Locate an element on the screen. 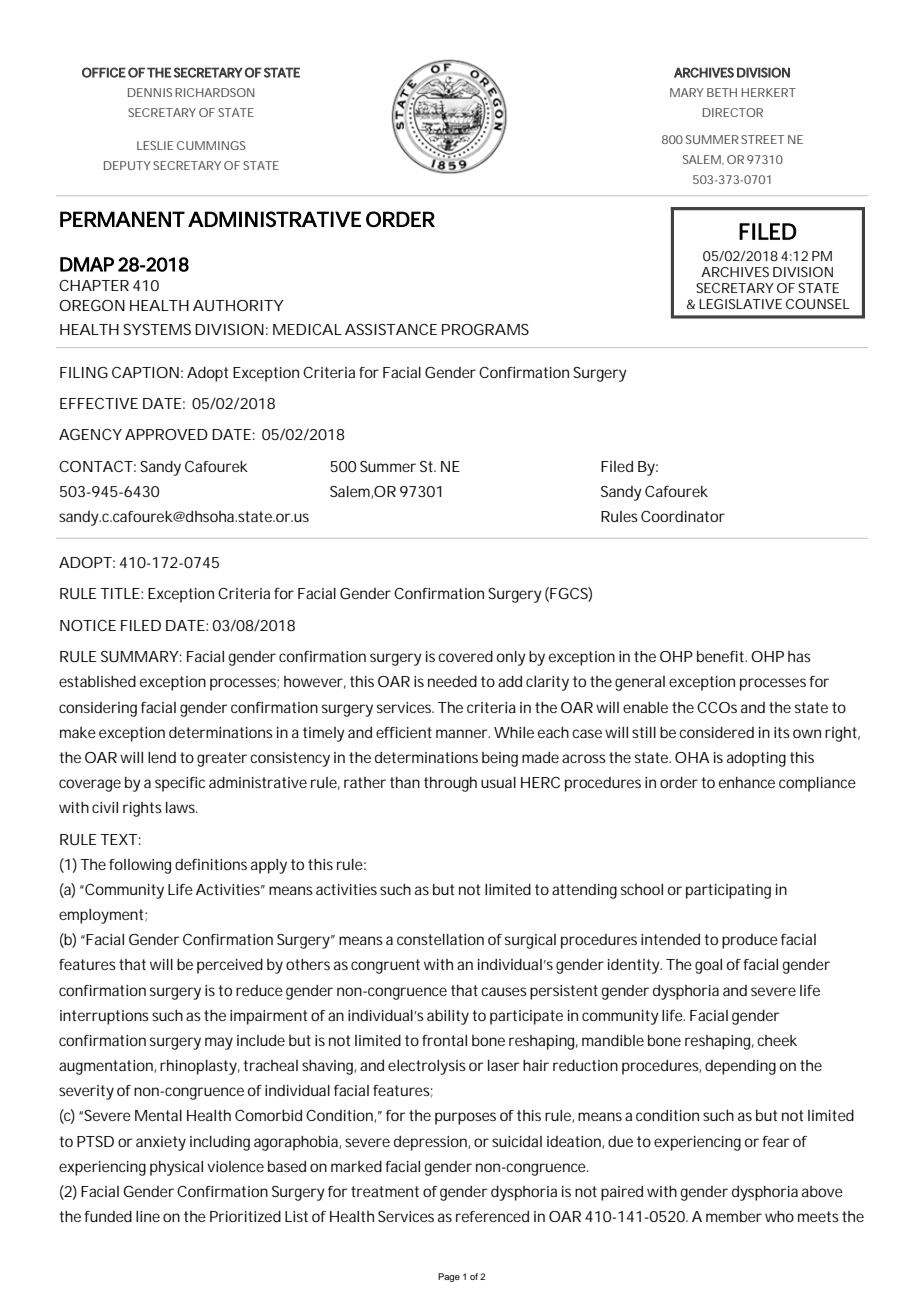  following is located at coordinates (140, 866).
